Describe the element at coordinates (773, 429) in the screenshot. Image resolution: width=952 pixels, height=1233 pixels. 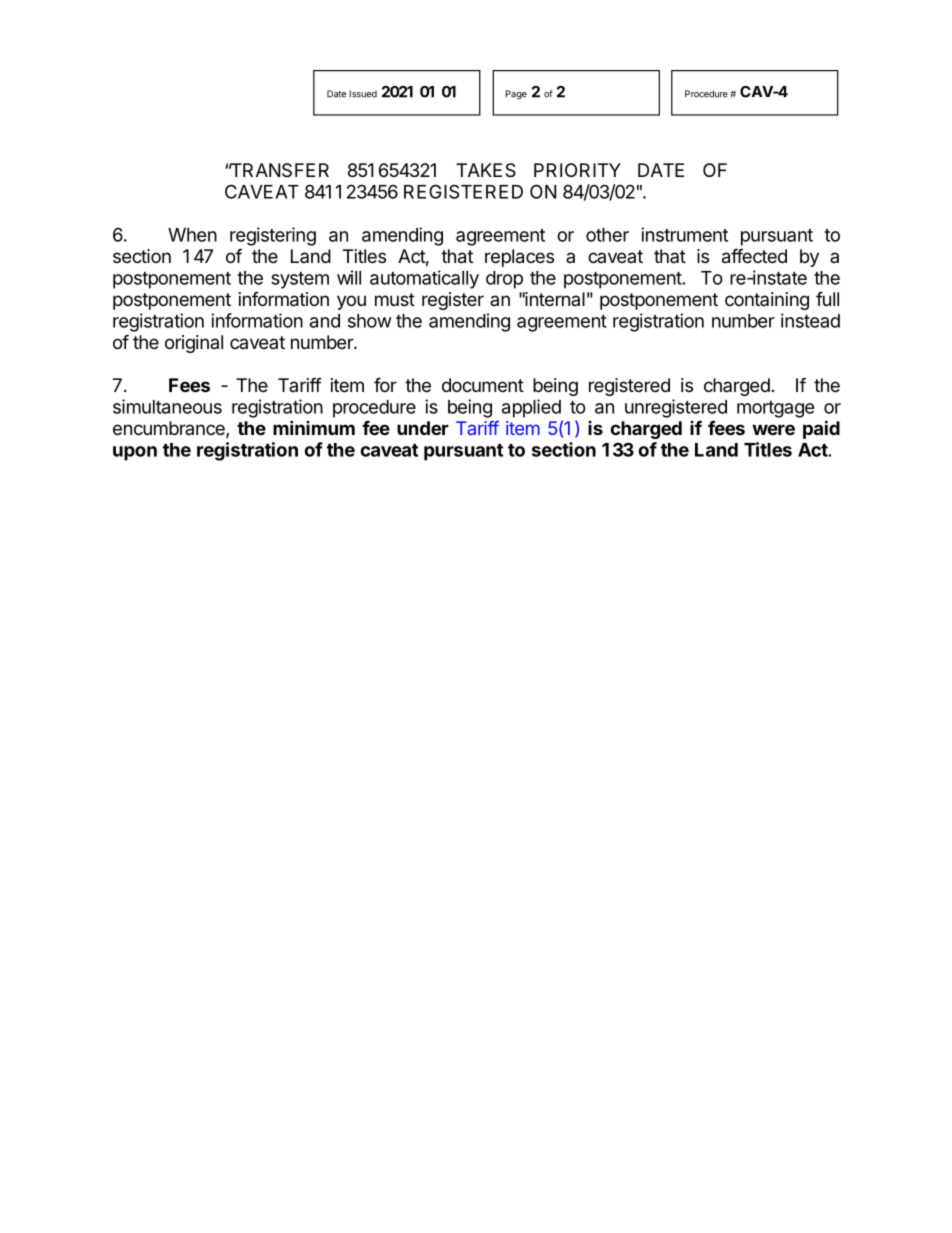
I see `were` at that location.
